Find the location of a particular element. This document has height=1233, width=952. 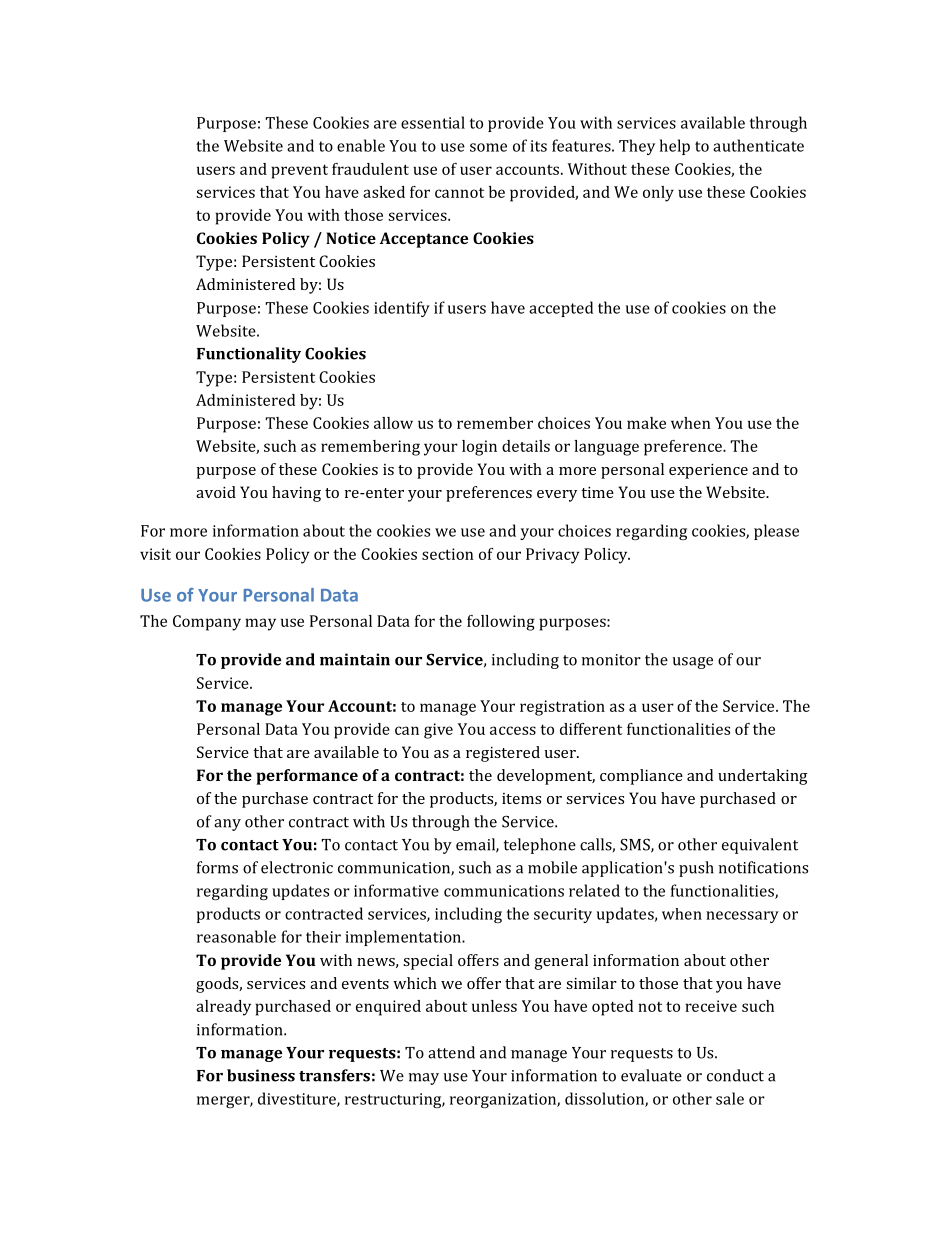

Company is located at coordinates (207, 623).
